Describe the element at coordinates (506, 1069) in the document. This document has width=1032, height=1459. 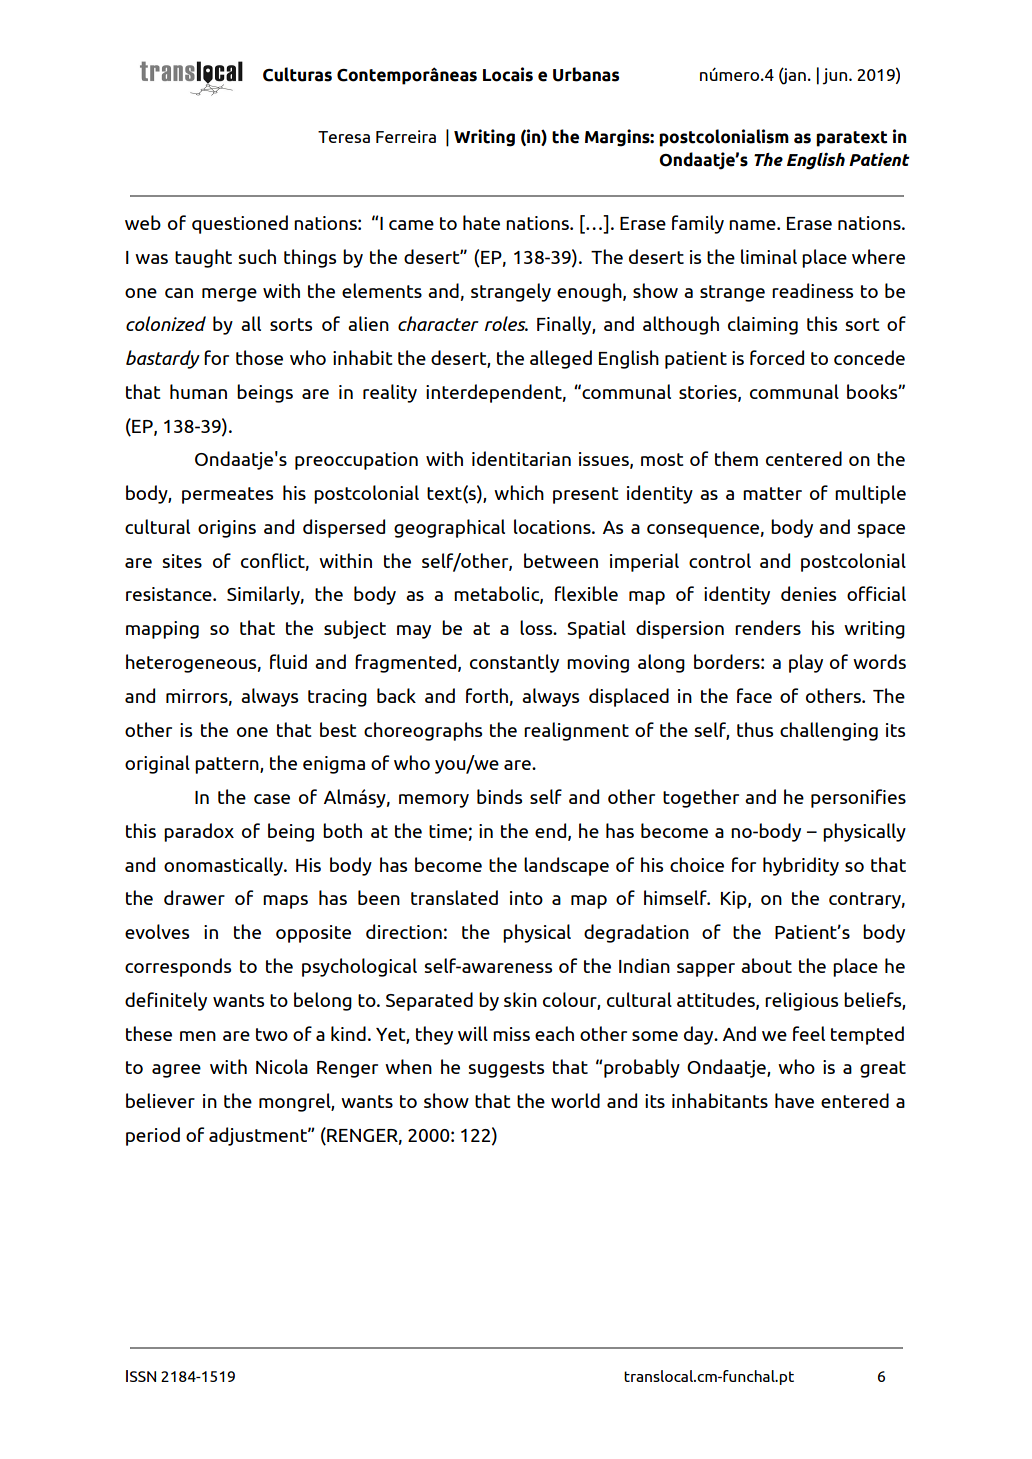
I see `suggests` at that location.
